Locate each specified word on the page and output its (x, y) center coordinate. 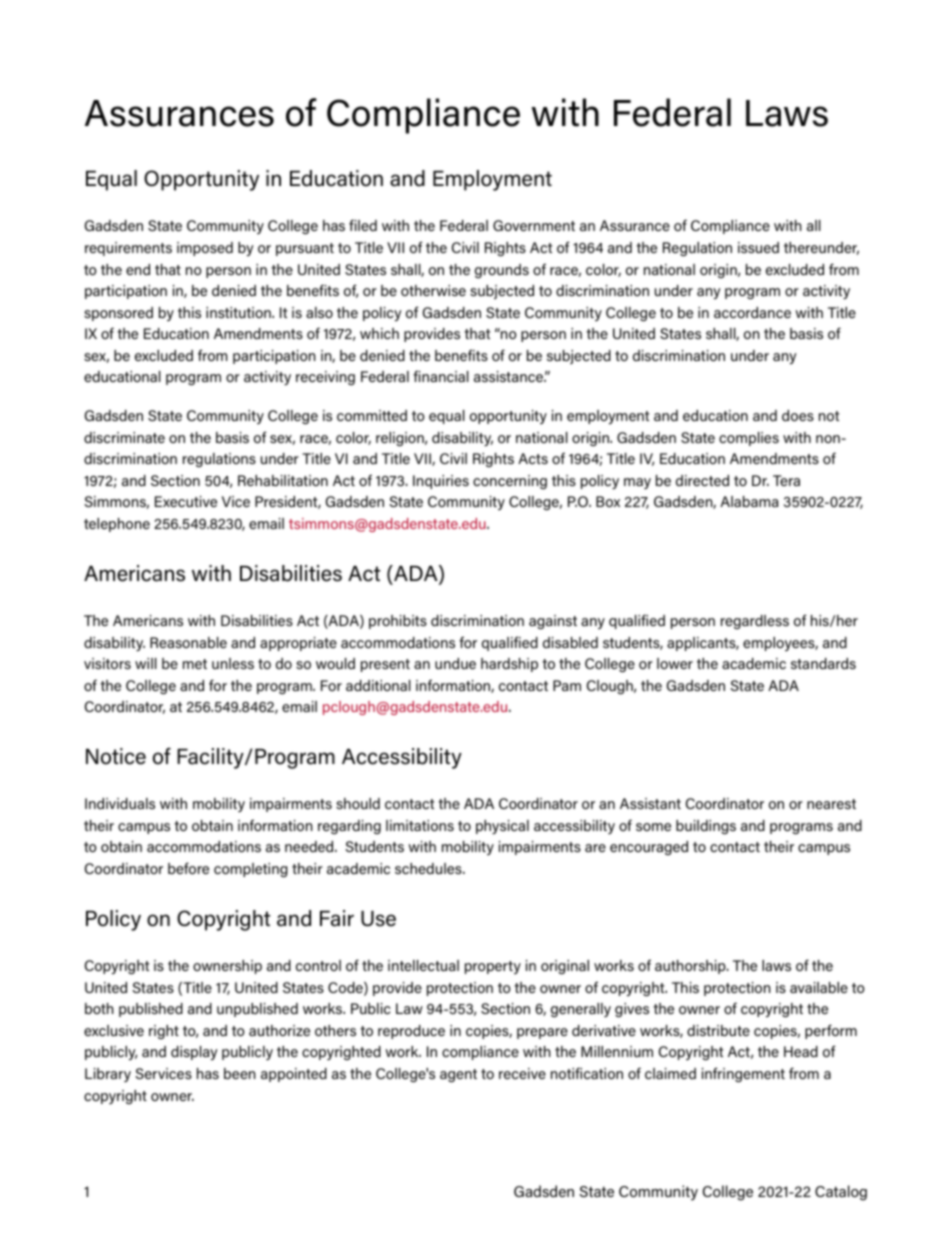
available (819, 987)
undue (455, 663)
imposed (205, 249)
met (195, 664)
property (493, 967)
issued (758, 247)
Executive (186, 501)
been (240, 1073)
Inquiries (441, 482)
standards (823, 663)
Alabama (749, 501)
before (188, 868)
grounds (502, 271)
